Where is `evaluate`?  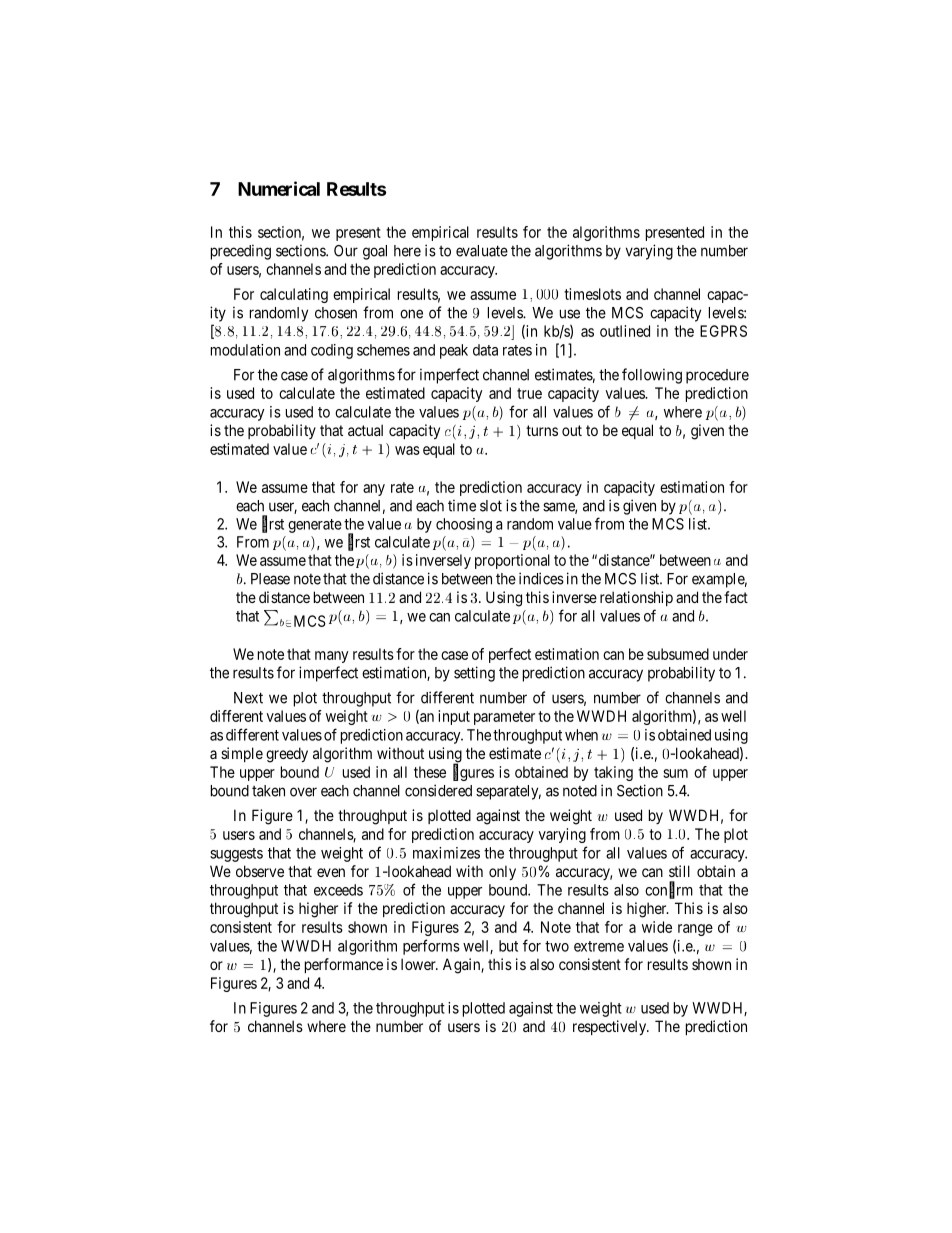
evaluate is located at coordinates (482, 251).
